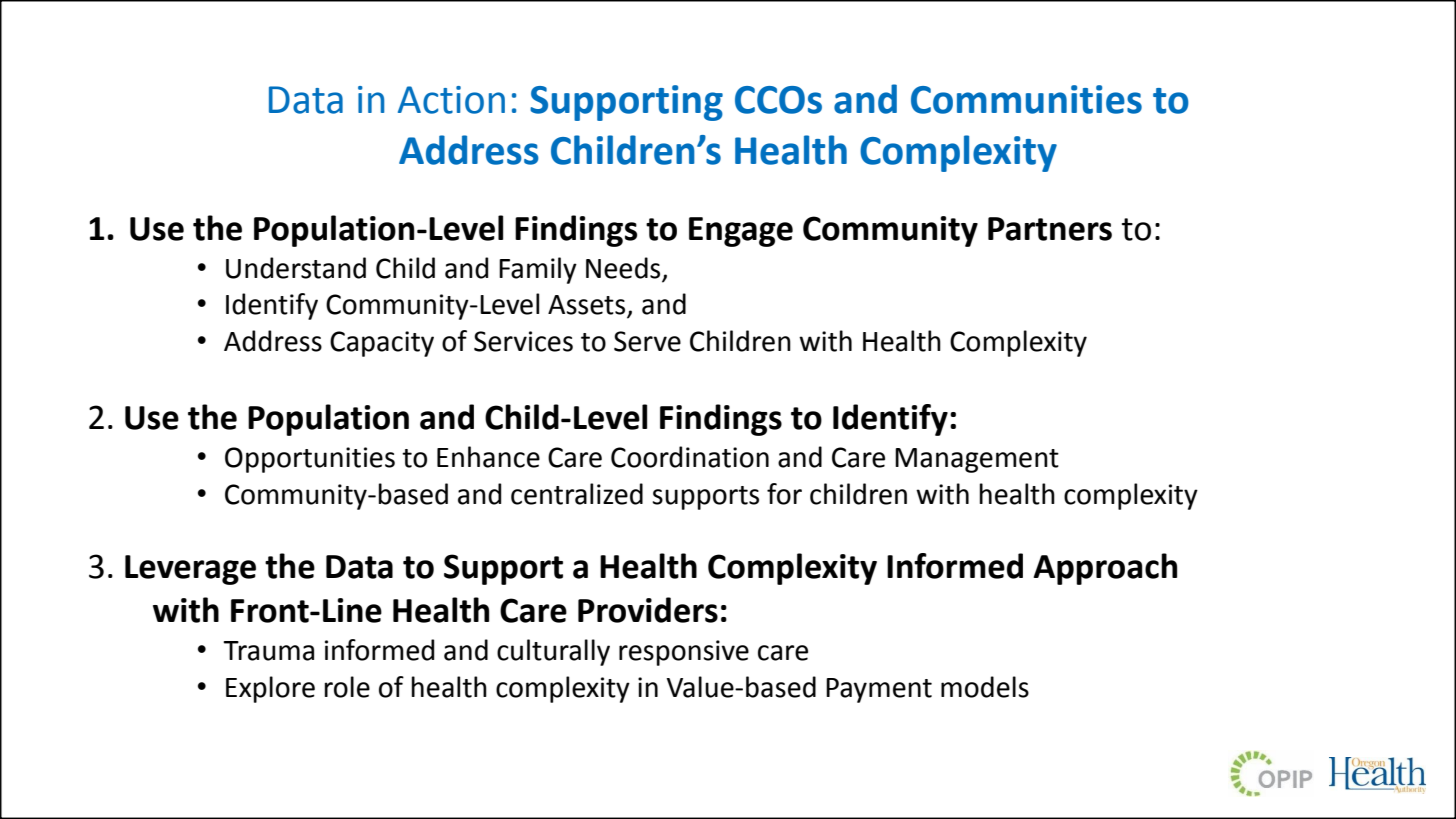  I want to click on Communities, so click(1026, 99).
